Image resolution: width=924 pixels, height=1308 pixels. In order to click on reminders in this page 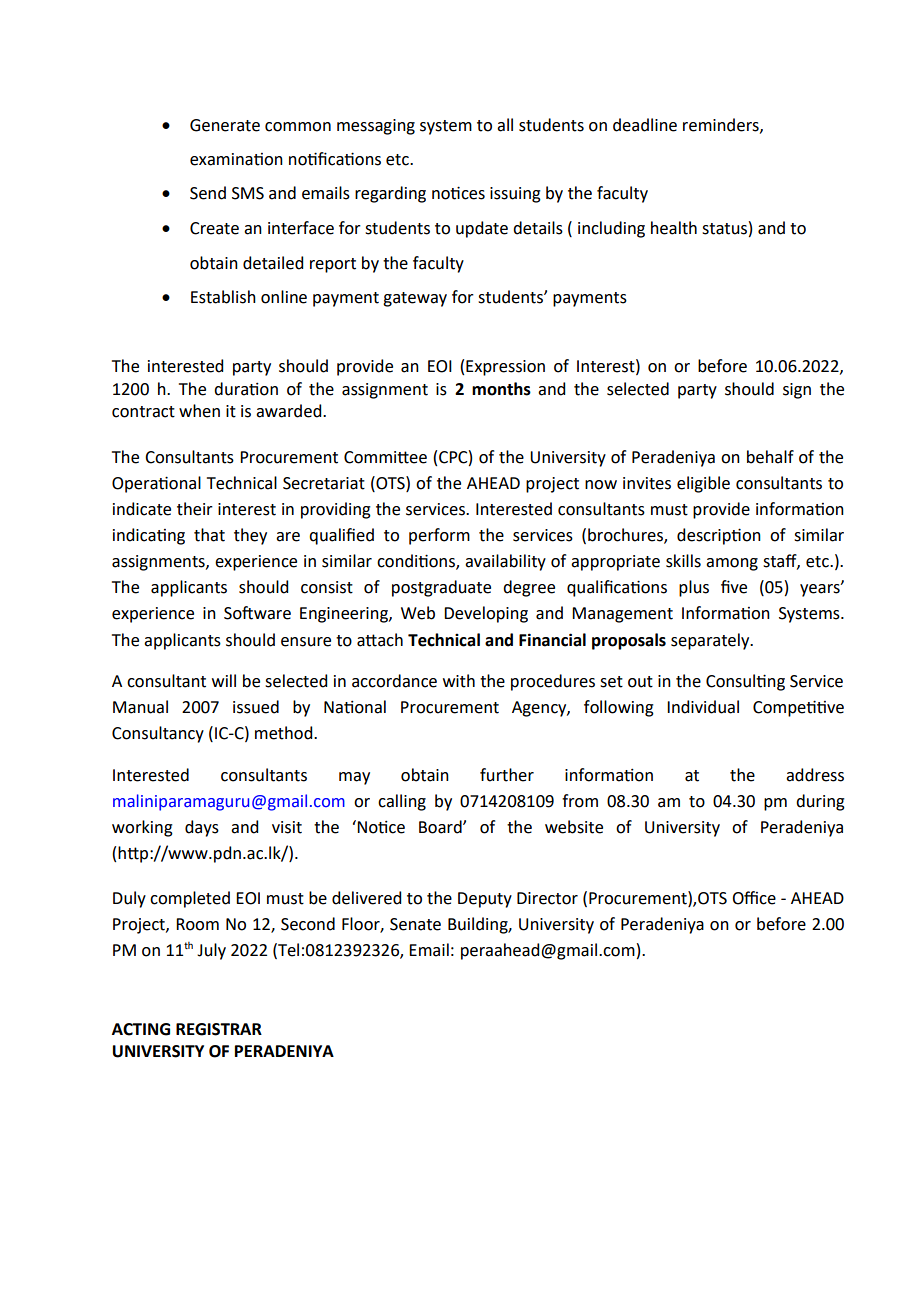, I will do `click(722, 125)`.
